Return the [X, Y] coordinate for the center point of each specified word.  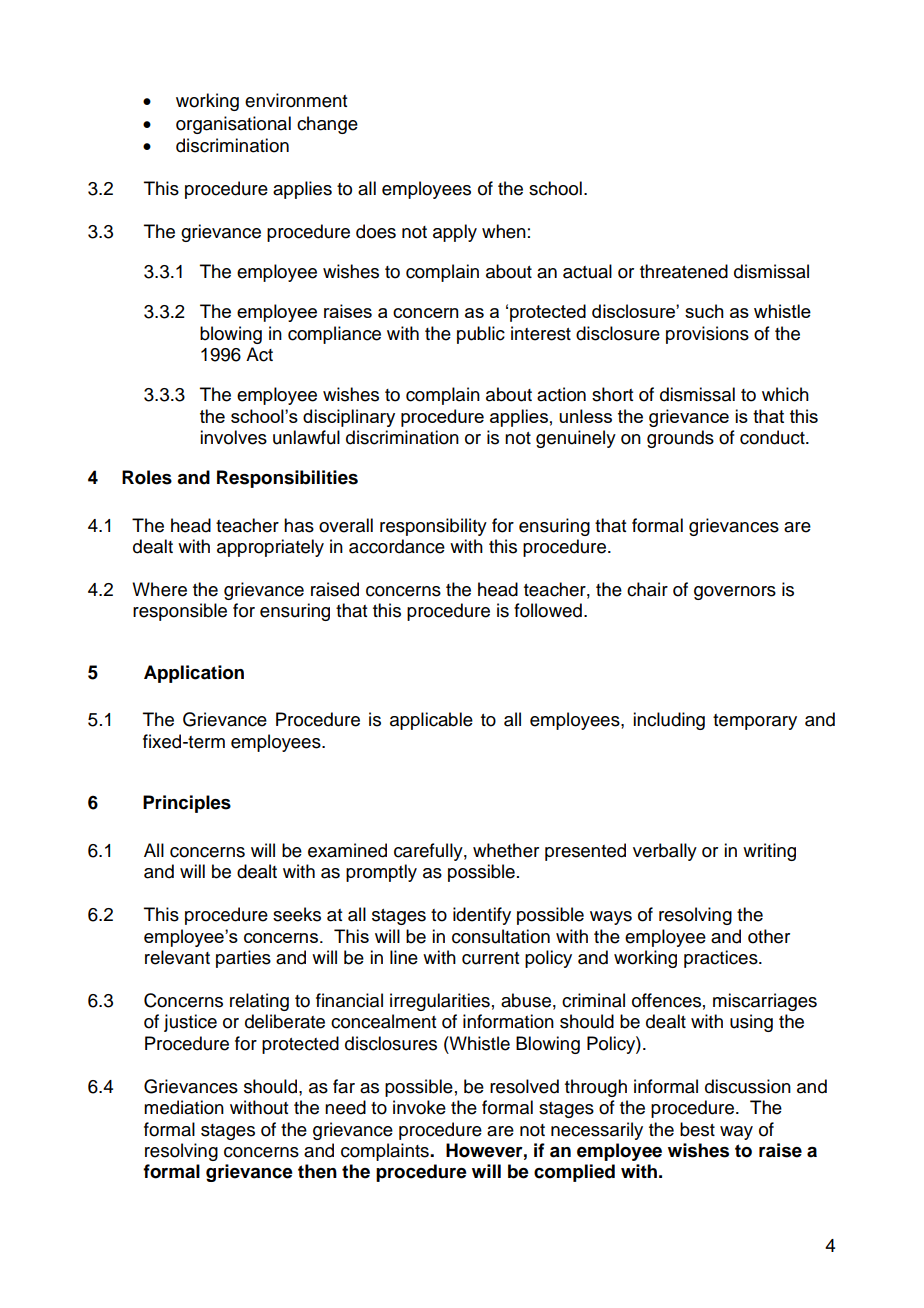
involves [233, 437]
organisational [233, 125]
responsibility [433, 527]
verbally [665, 852]
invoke [419, 1107]
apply [455, 233]
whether [506, 850]
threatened [684, 271]
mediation [184, 1107]
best [697, 1129]
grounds [680, 439]
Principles [187, 804]
